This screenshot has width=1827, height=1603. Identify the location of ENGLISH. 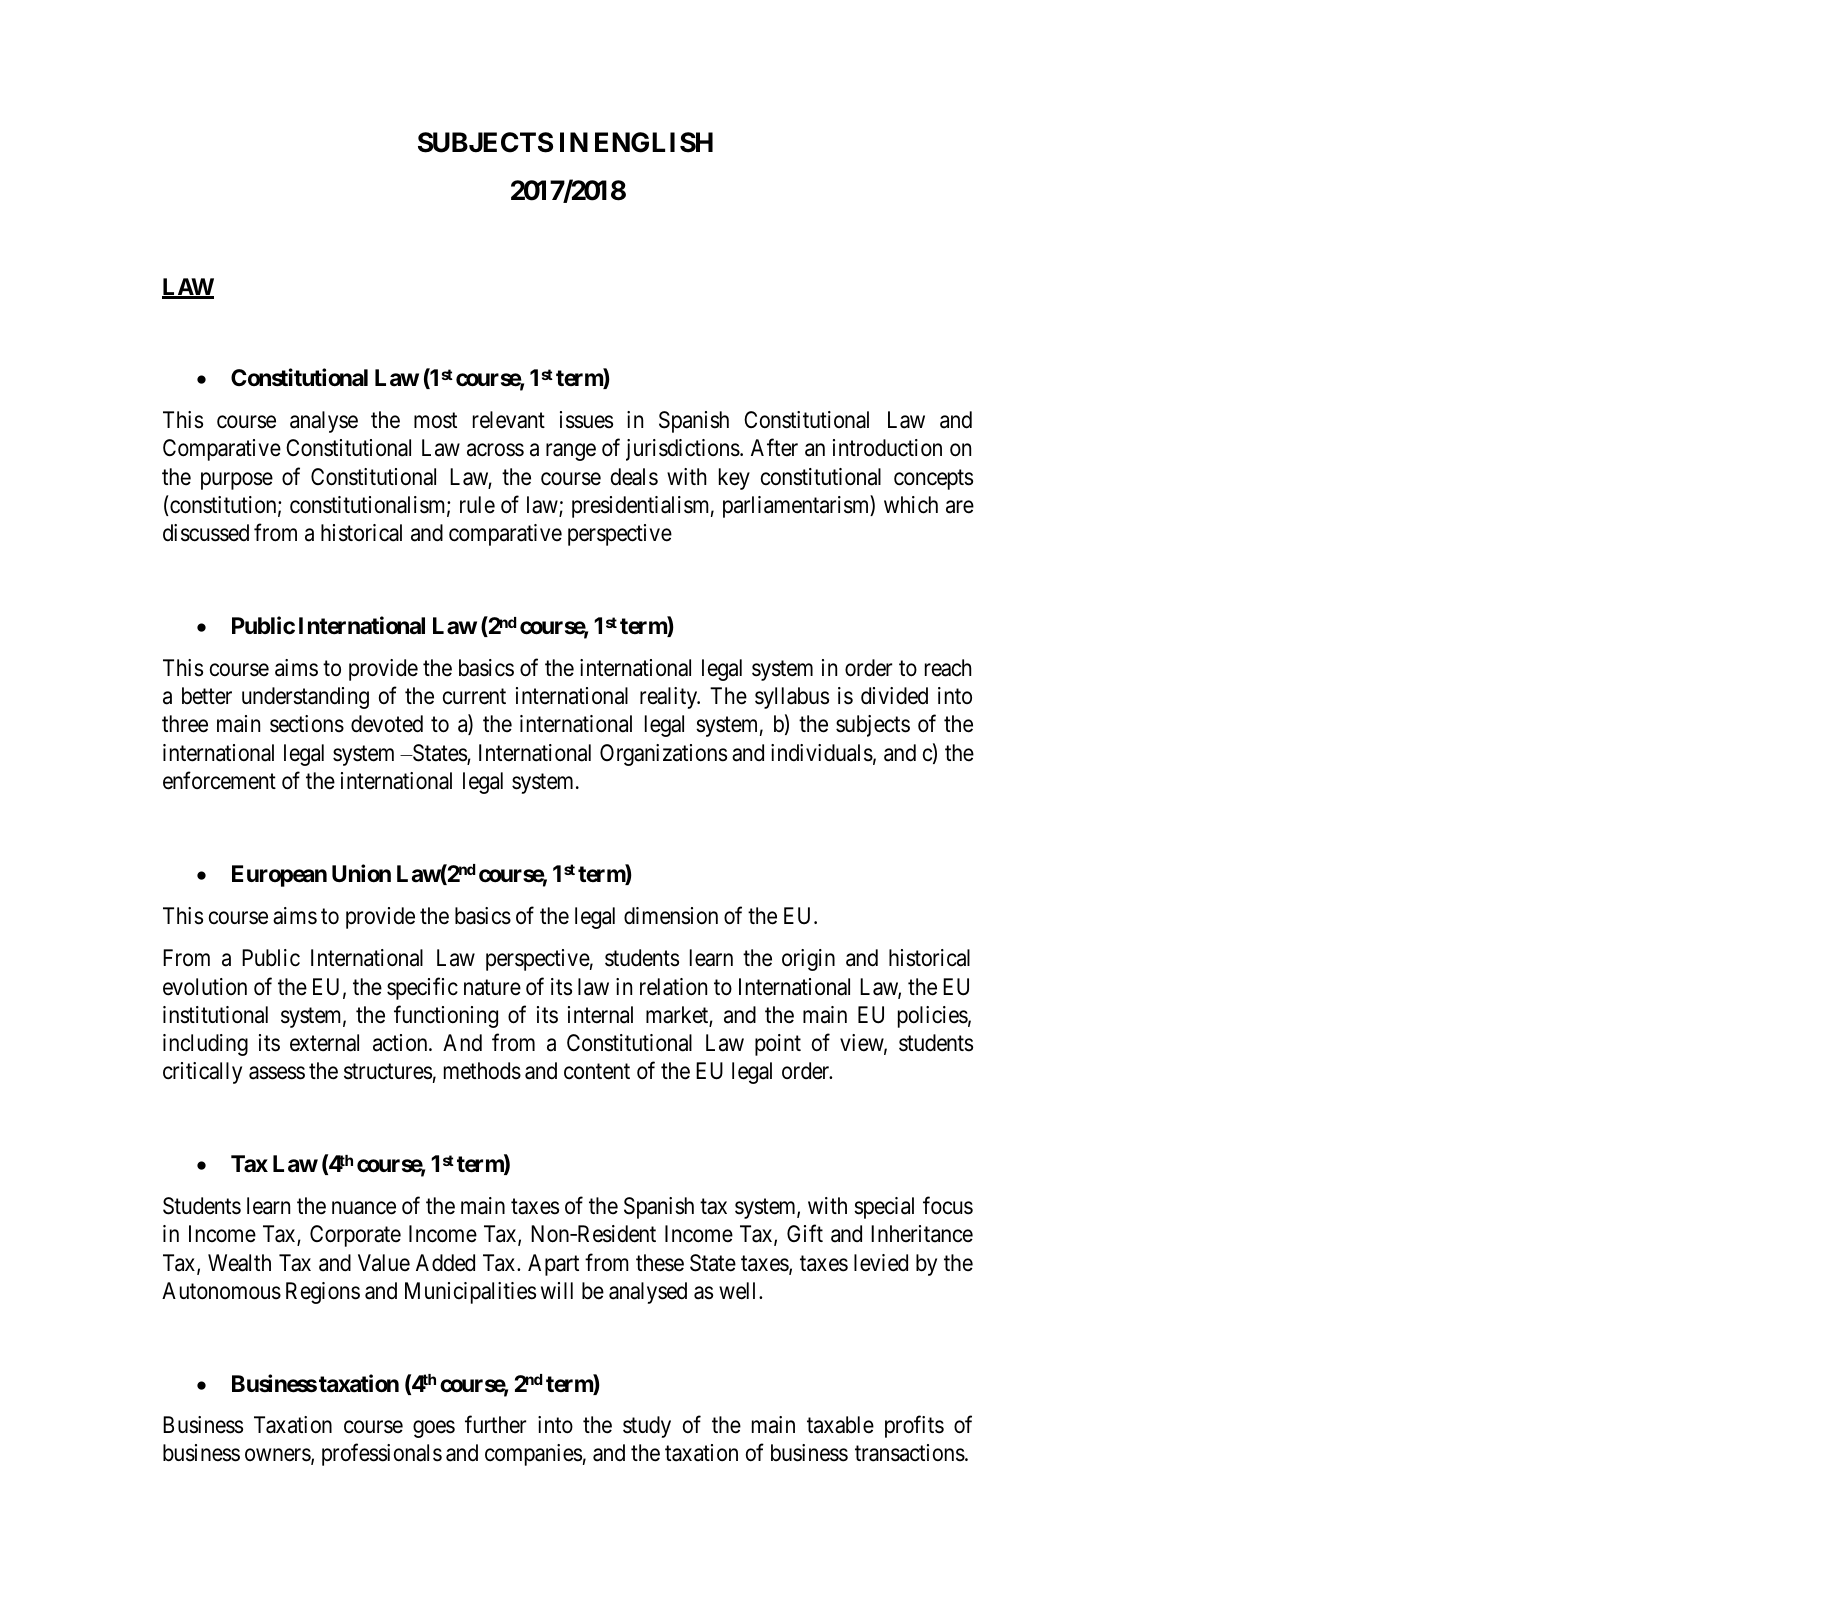
(654, 142).
